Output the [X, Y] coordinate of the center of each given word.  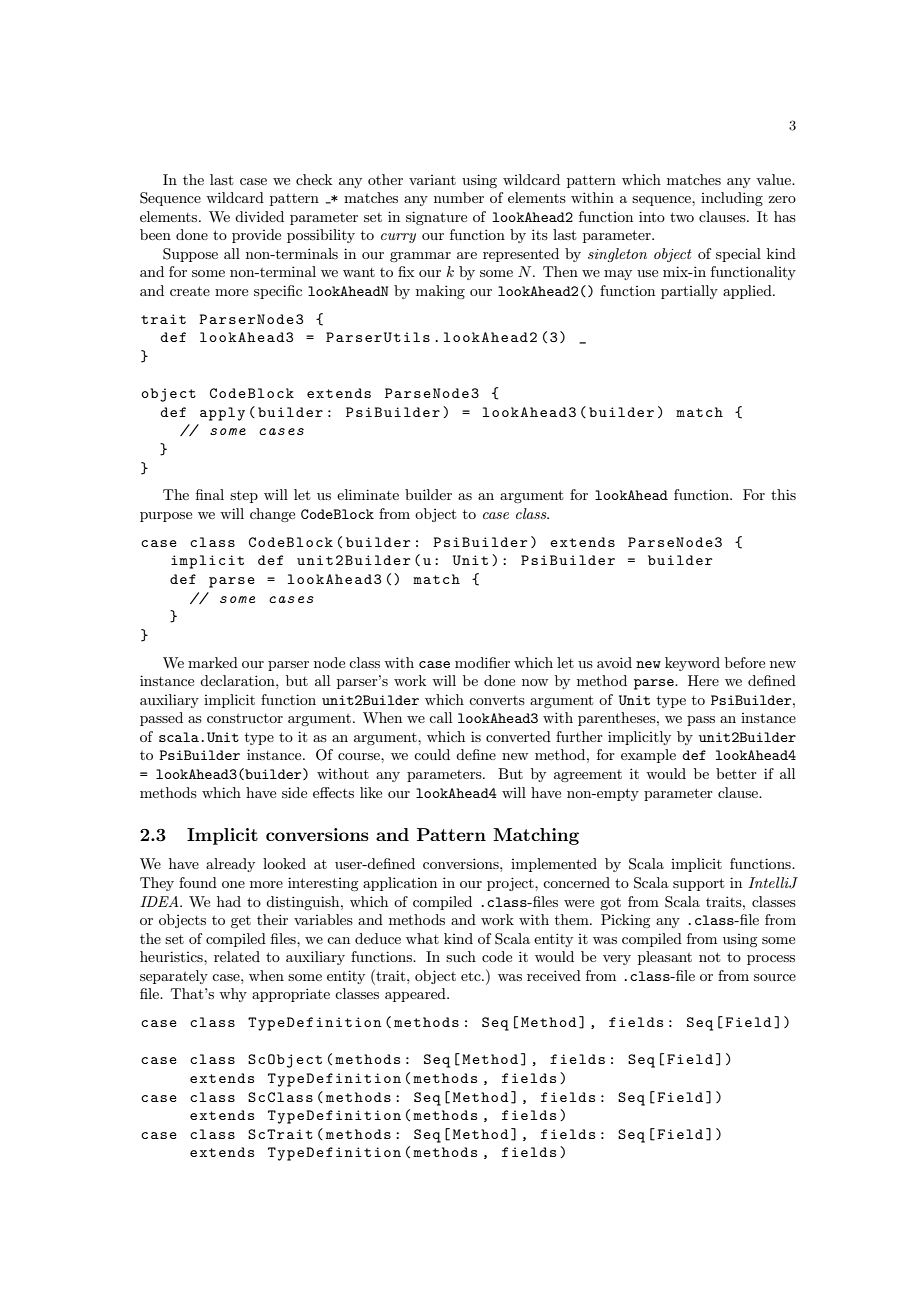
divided [259, 216]
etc [472, 976]
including [732, 199]
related [237, 956]
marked [213, 662]
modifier [482, 662]
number [459, 197]
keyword [692, 664]
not [709, 957]
